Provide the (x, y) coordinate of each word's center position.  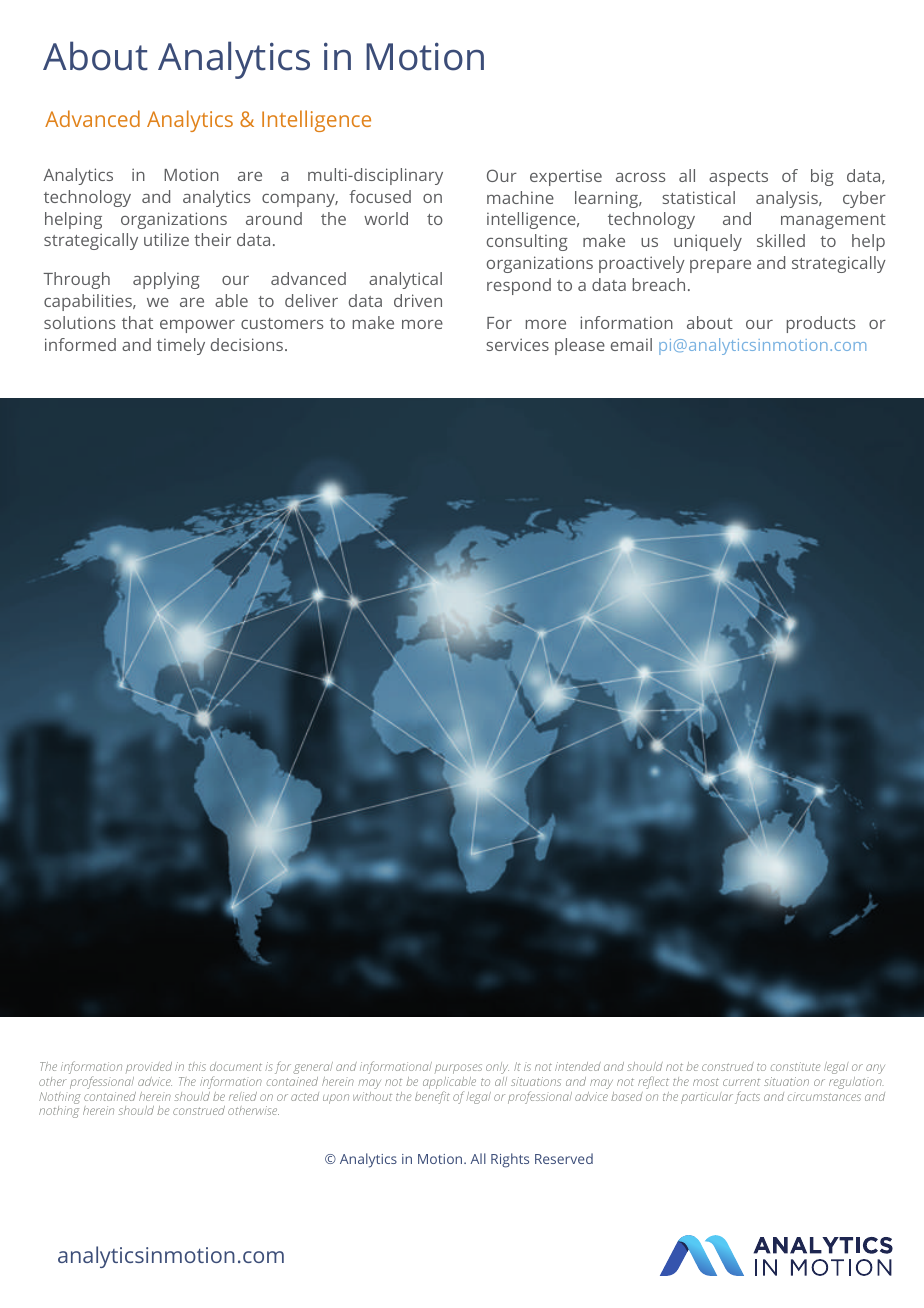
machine (520, 197)
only (497, 1068)
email (631, 344)
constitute (795, 1066)
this (197, 1066)
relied (243, 1096)
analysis (788, 199)
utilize (166, 239)
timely (181, 346)
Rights (510, 1160)
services (517, 344)
